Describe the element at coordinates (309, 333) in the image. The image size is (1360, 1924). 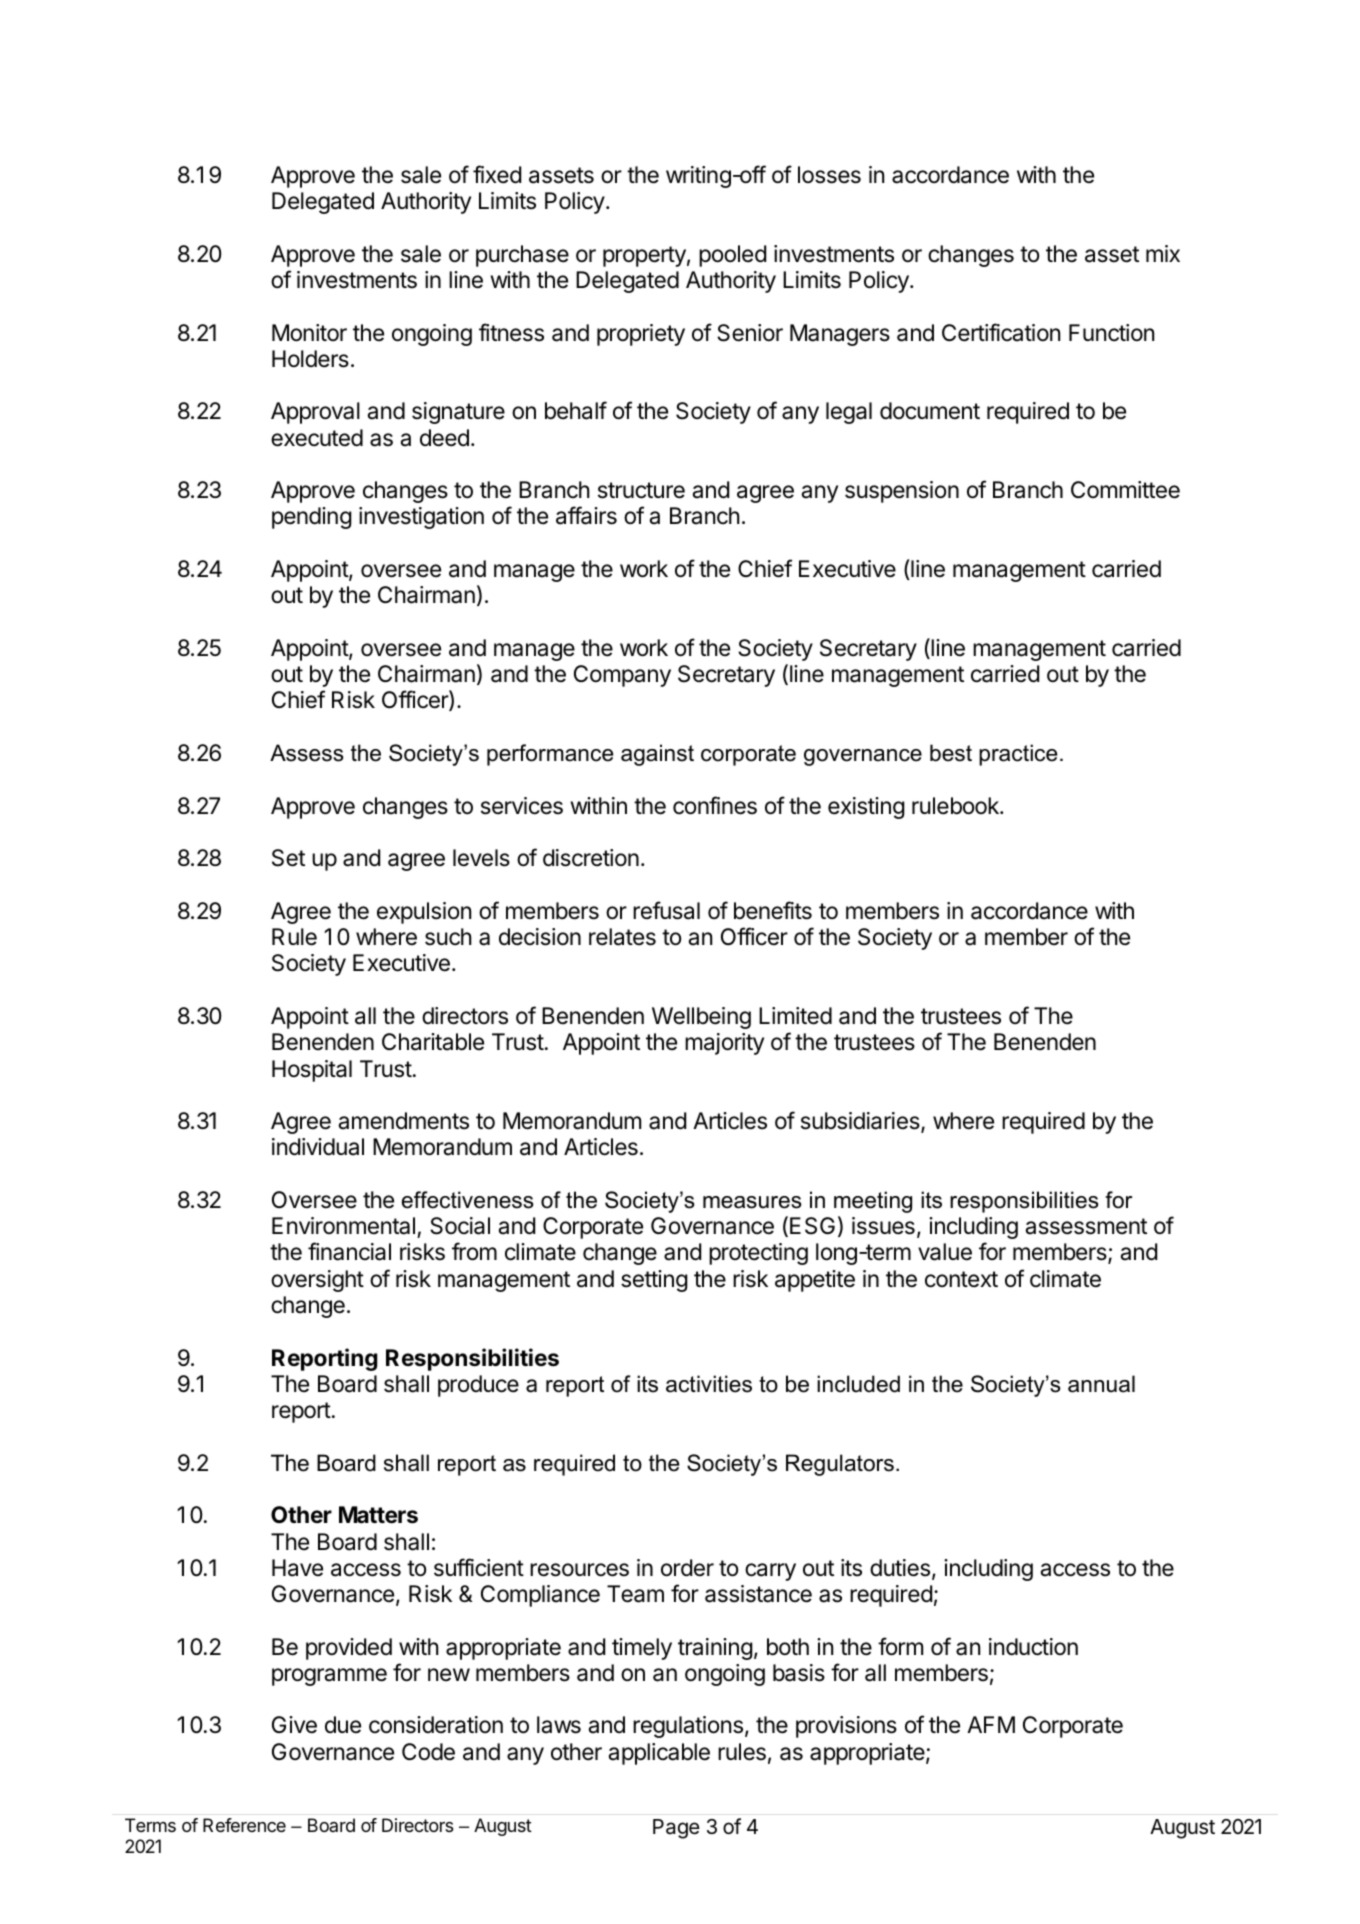
I see `Monitor` at that location.
